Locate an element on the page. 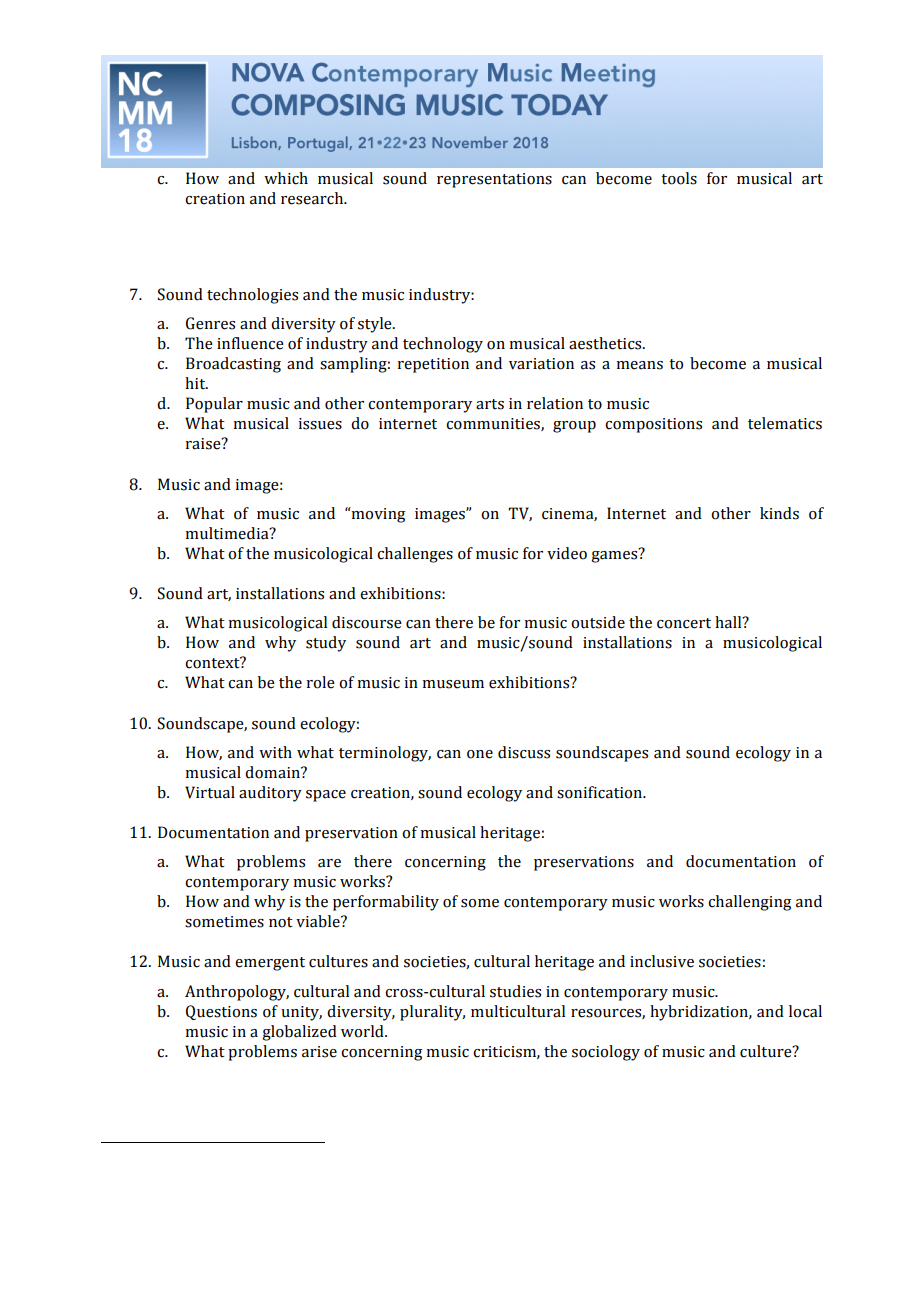 This page has width=924, height=1308. which is located at coordinates (286, 178).
